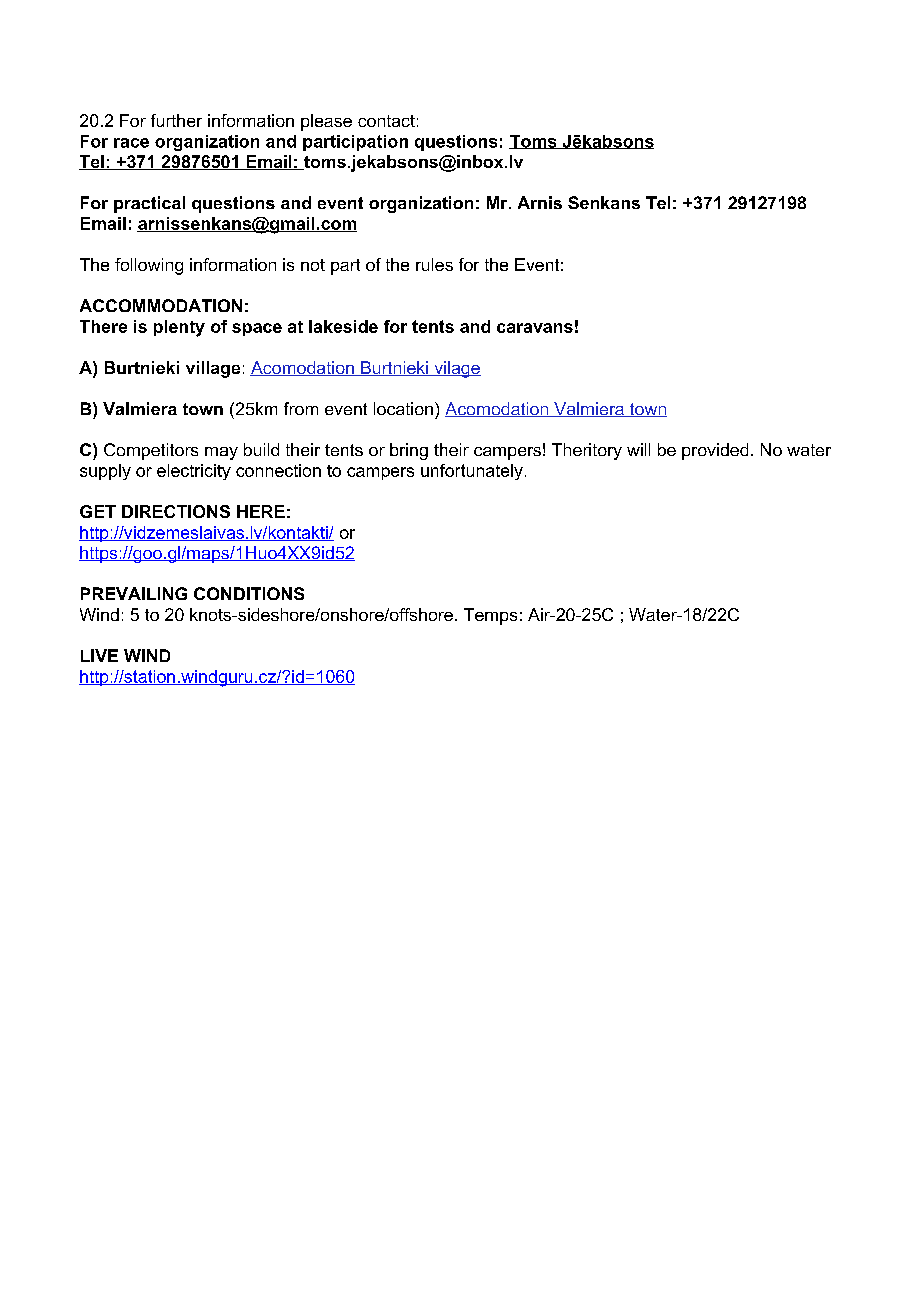  What do you see at coordinates (99, 655) in the image?
I see `LIVE` at bounding box center [99, 655].
